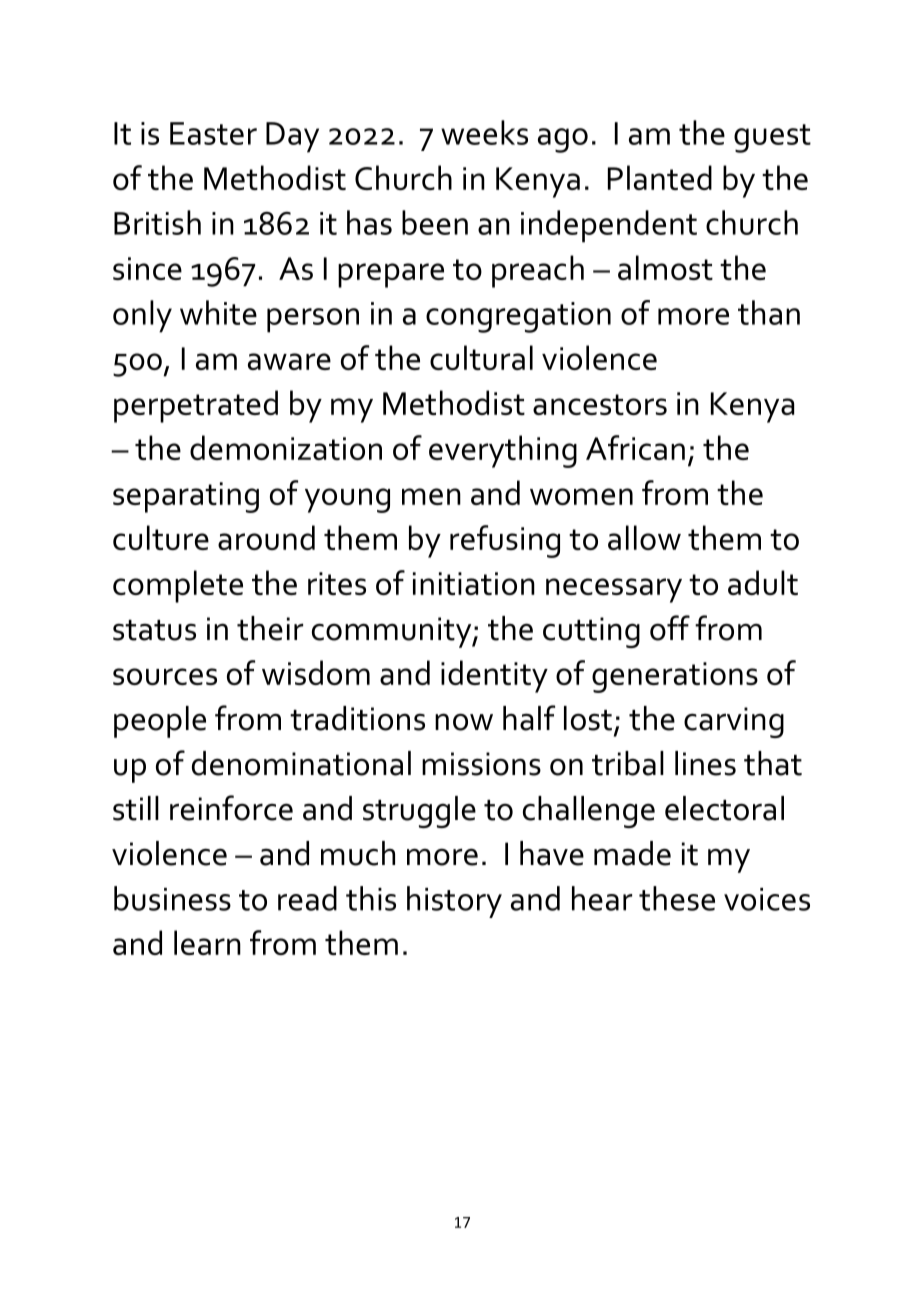  I want to click on history, so click(454, 902).
